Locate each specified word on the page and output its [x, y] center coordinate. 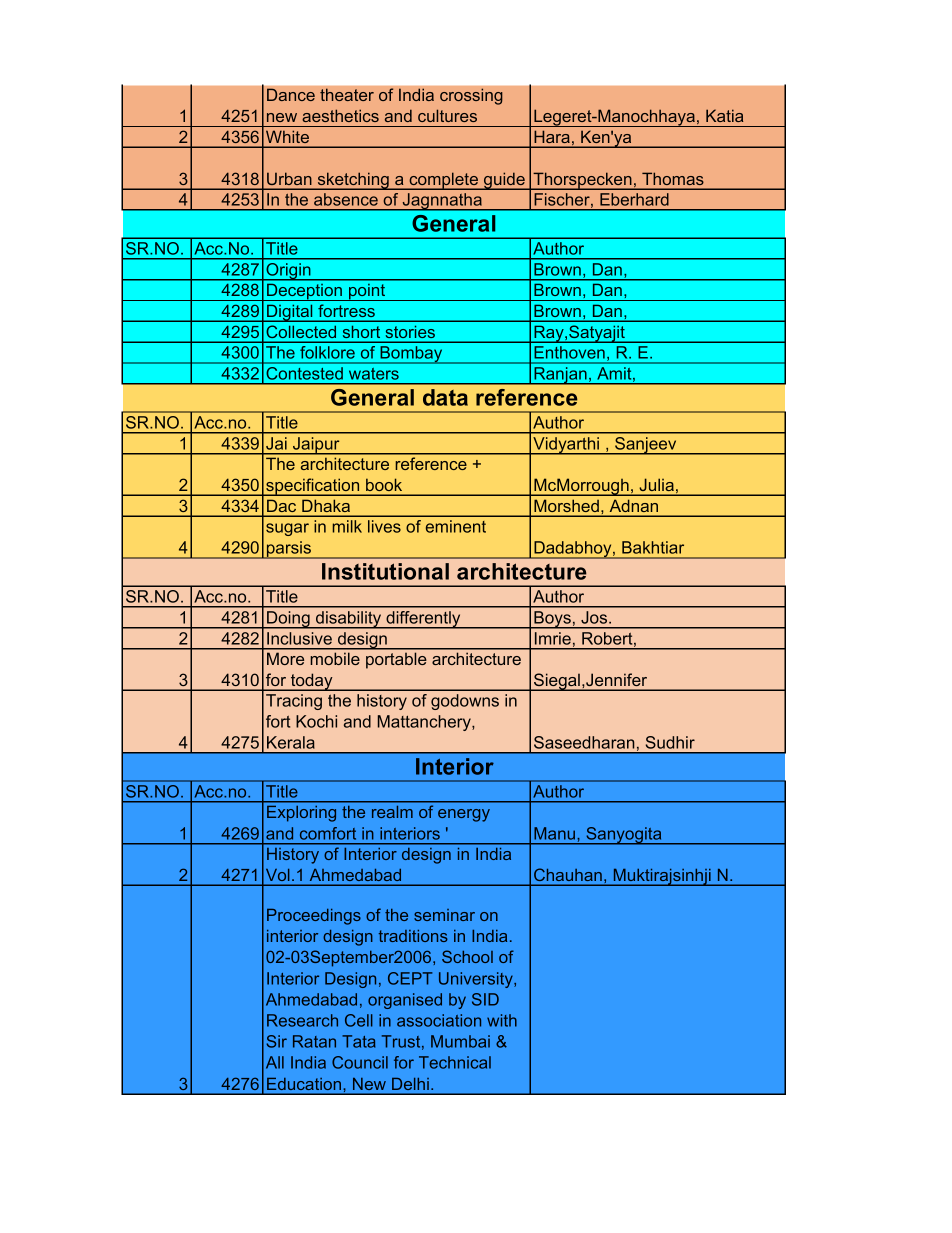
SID [485, 999]
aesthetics [340, 115]
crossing [471, 96]
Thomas [672, 179]
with [502, 1020]
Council [360, 1062]
